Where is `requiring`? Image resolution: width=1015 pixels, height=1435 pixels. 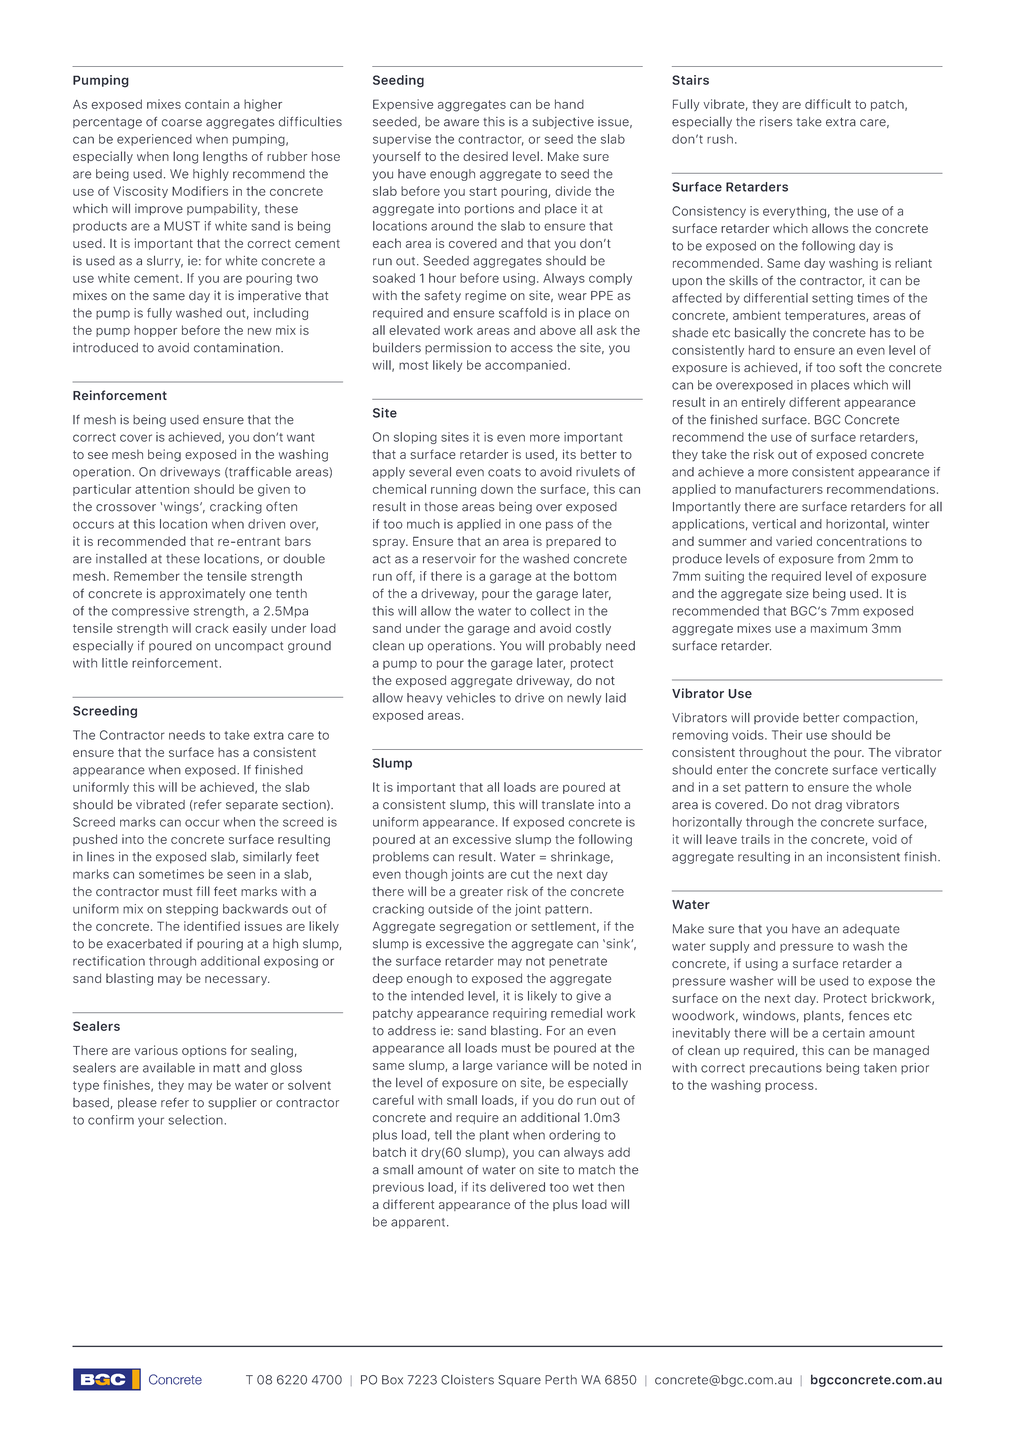
requiring is located at coordinates (520, 1014).
